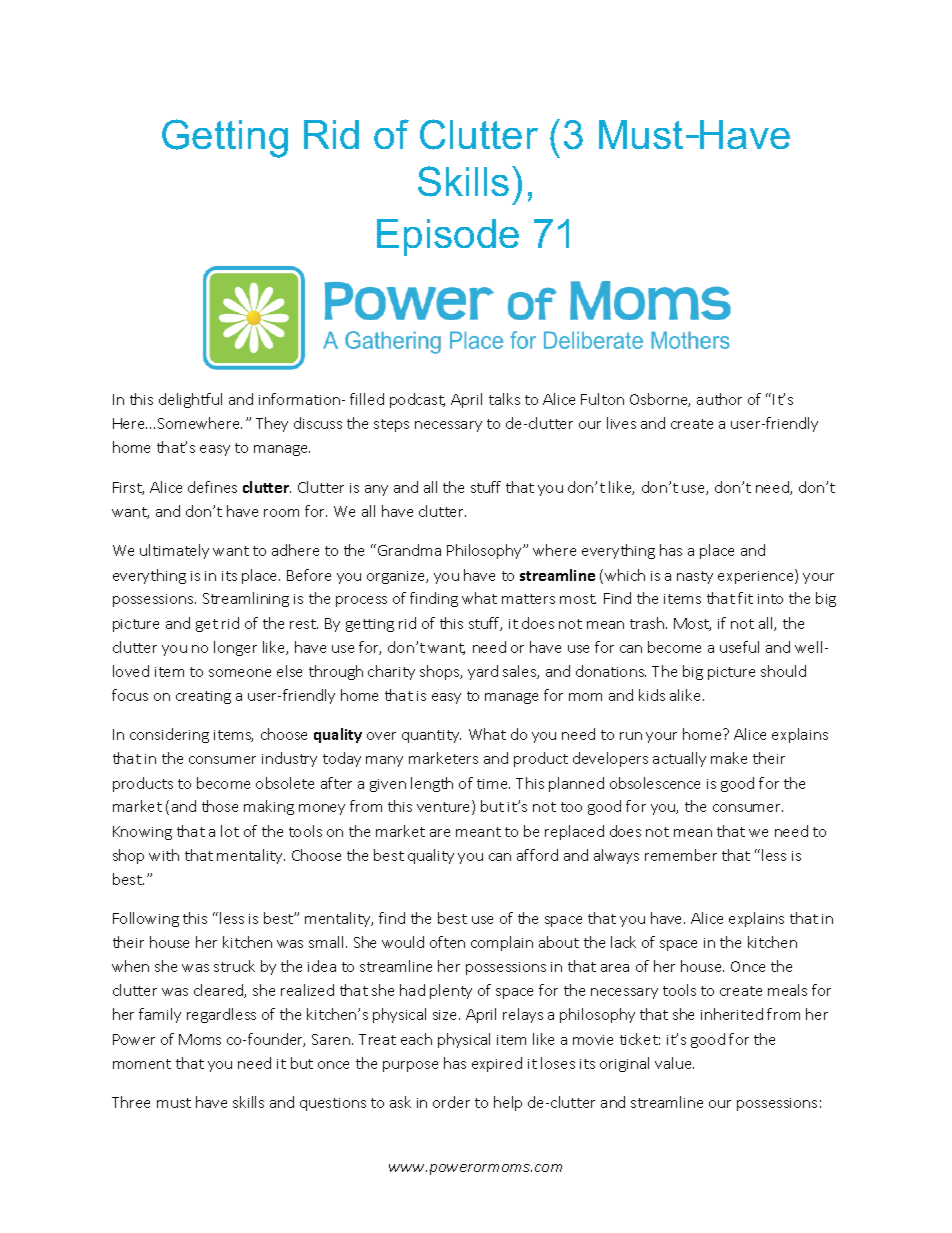  What do you see at coordinates (674, 1063) in the page?
I see `value` at bounding box center [674, 1063].
